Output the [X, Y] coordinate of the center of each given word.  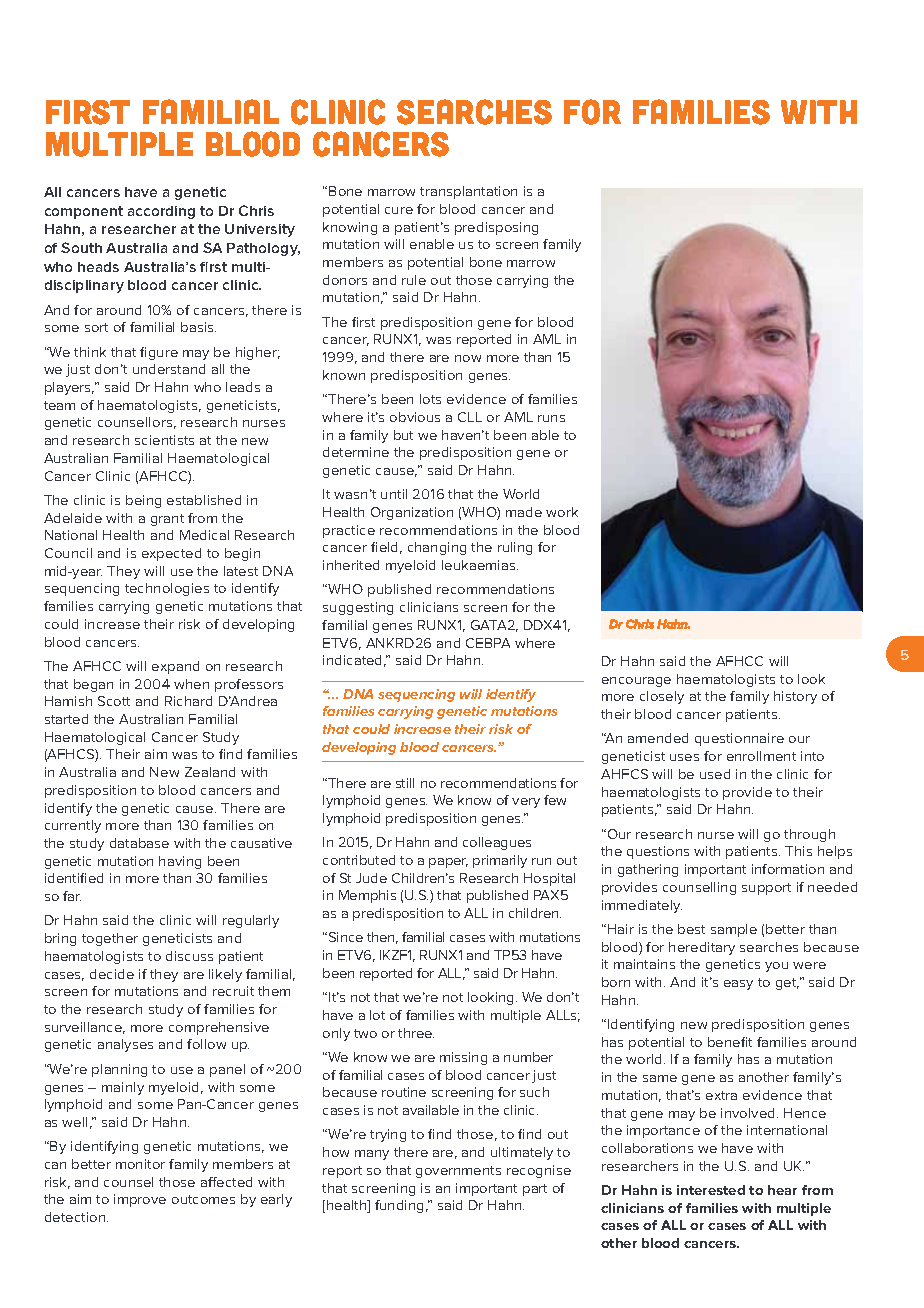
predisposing [496, 228]
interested [711, 1190]
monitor [140, 1164]
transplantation [468, 192]
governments [458, 1172]
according [161, 212]
